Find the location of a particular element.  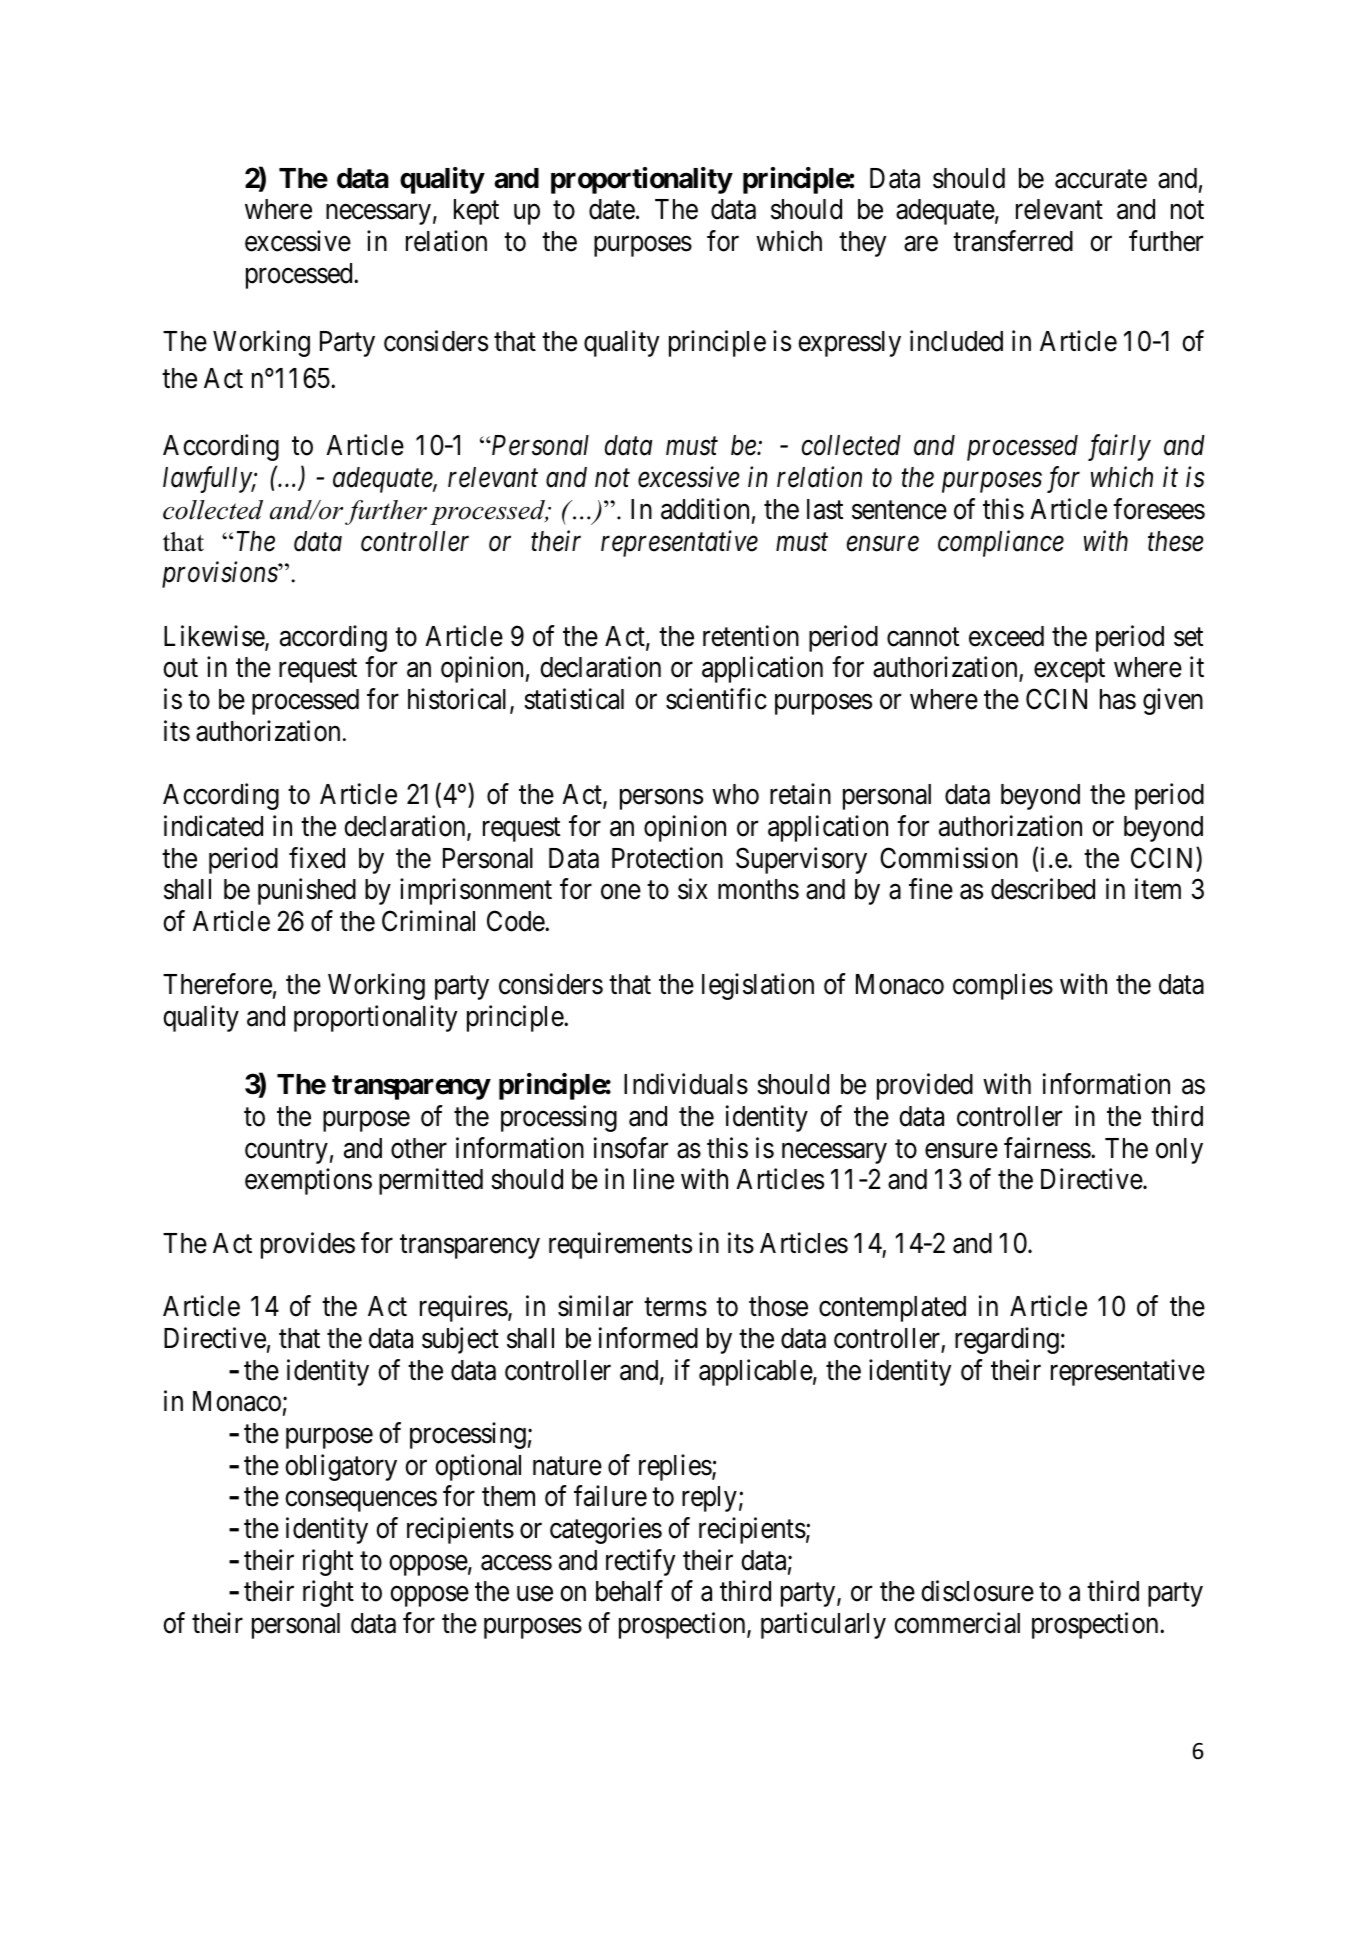

rectify is located at coordinates (640, 1562).
